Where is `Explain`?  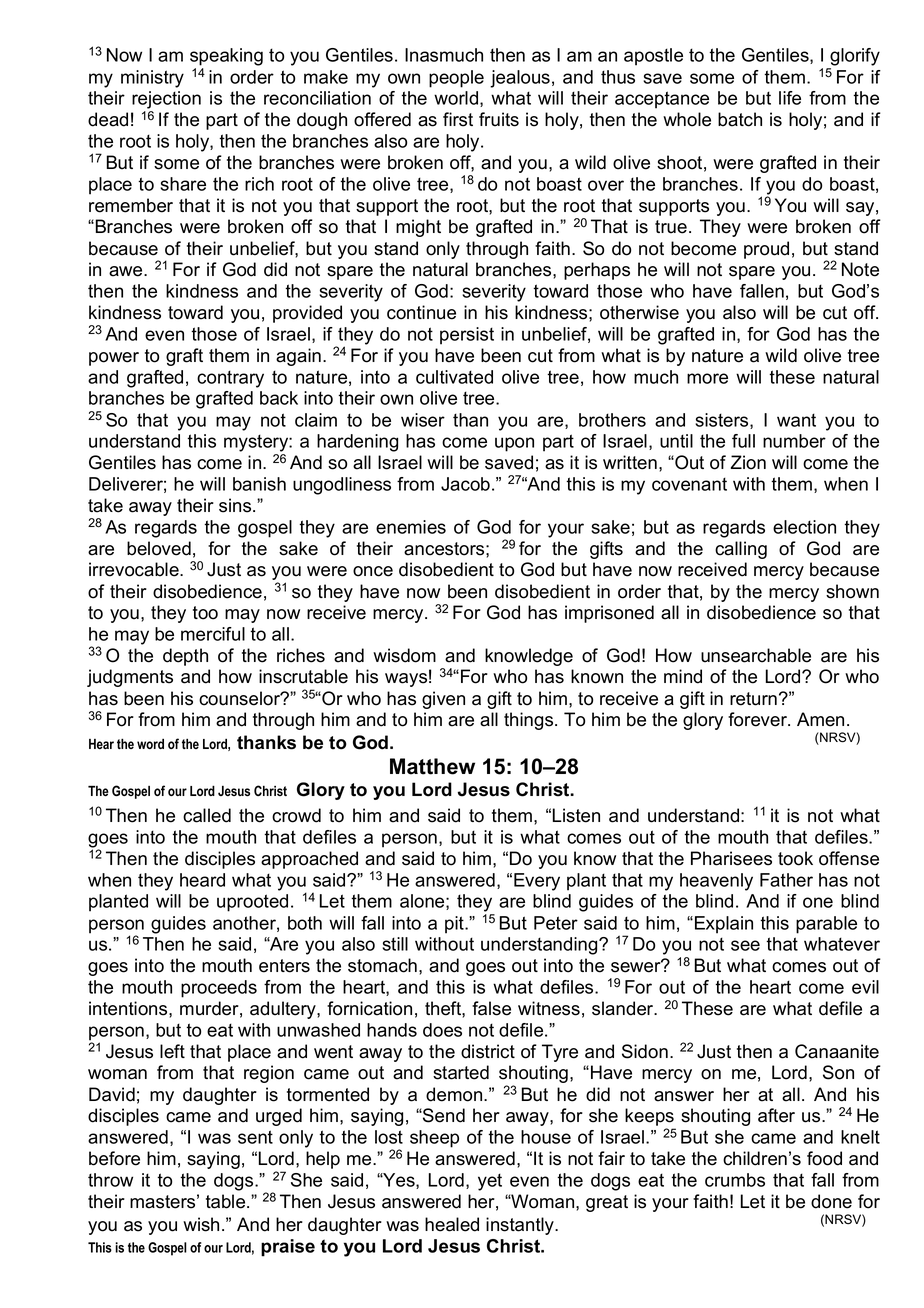
Explain is located at coordinates (724, 925).
